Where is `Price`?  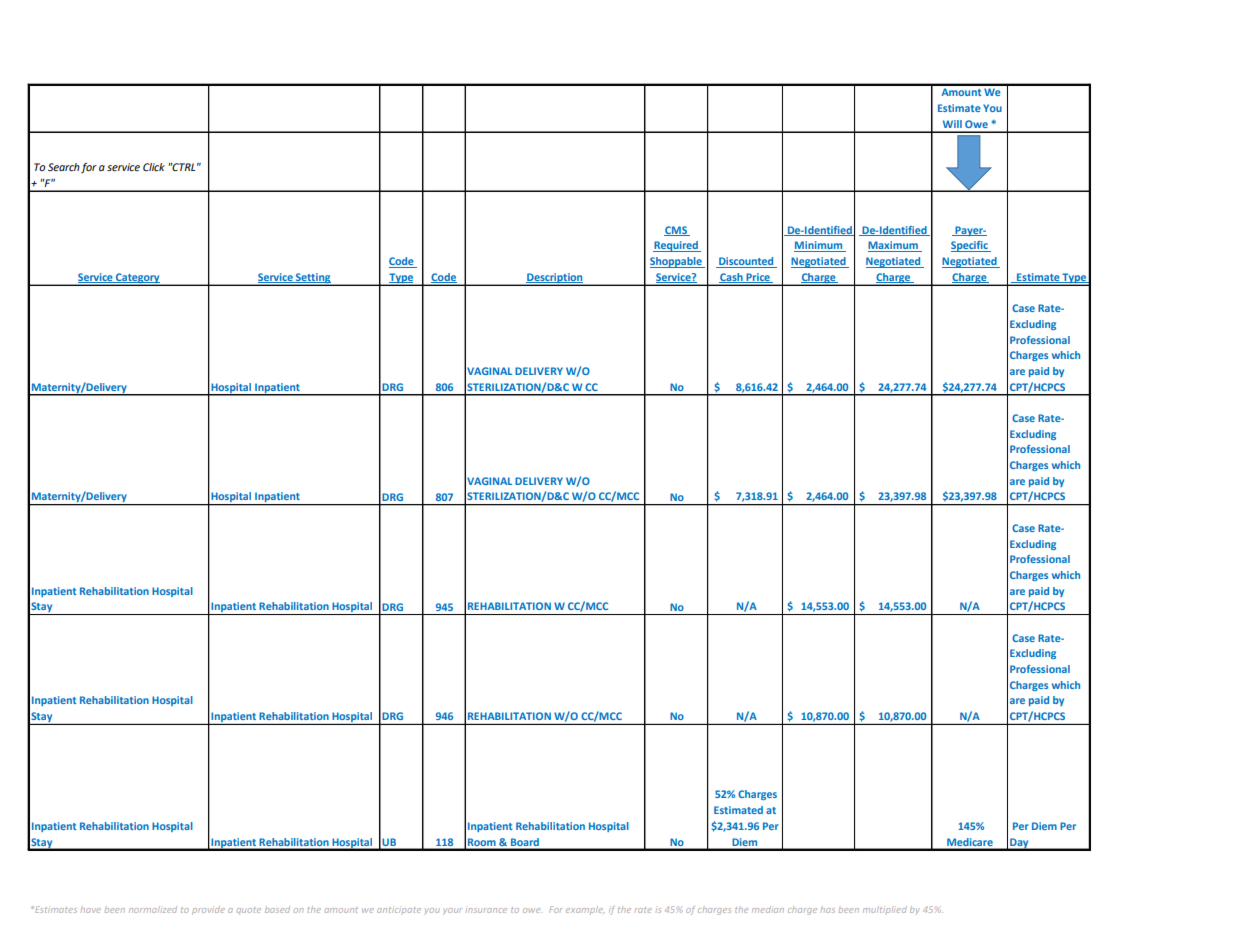 Price is located at coordinates (758, 278).
